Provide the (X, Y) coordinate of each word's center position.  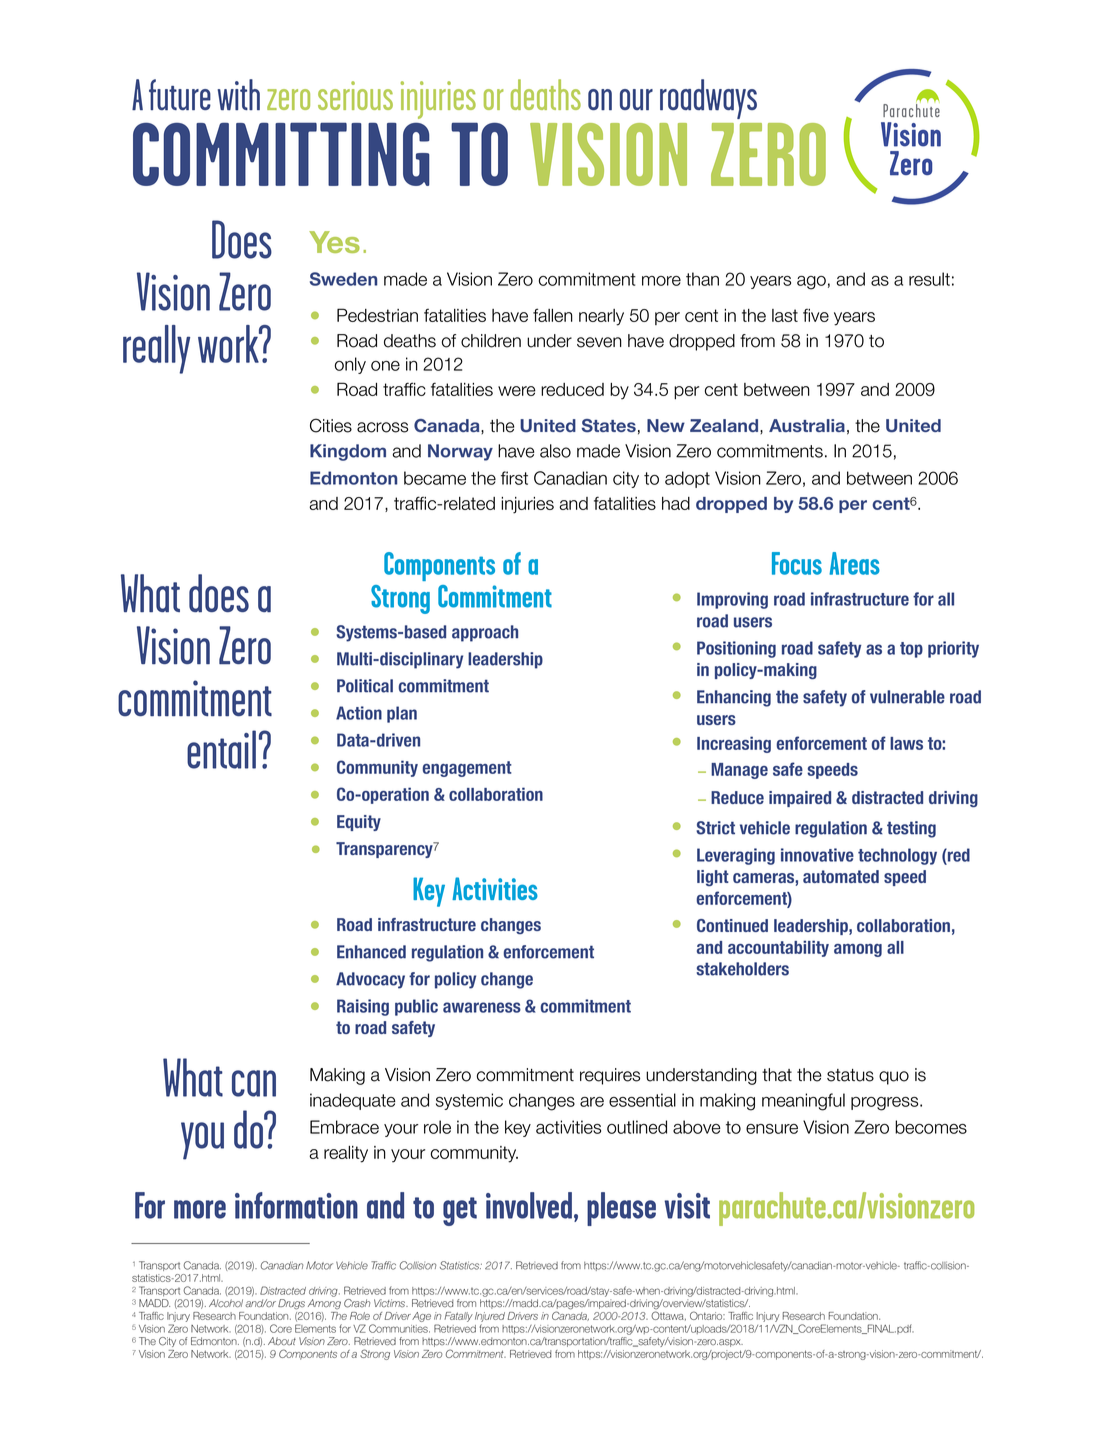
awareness (482, 1007)
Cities (331, 425)
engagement (467, 769)
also (555, 451)
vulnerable (907, 697)
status (850, 1075)
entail (221, 749)
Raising (363, 1007)
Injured (490, 1317)
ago (811, 283)
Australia (807, 425)
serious (355, 95)
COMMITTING (281, 154)
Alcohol (226, 1303)
